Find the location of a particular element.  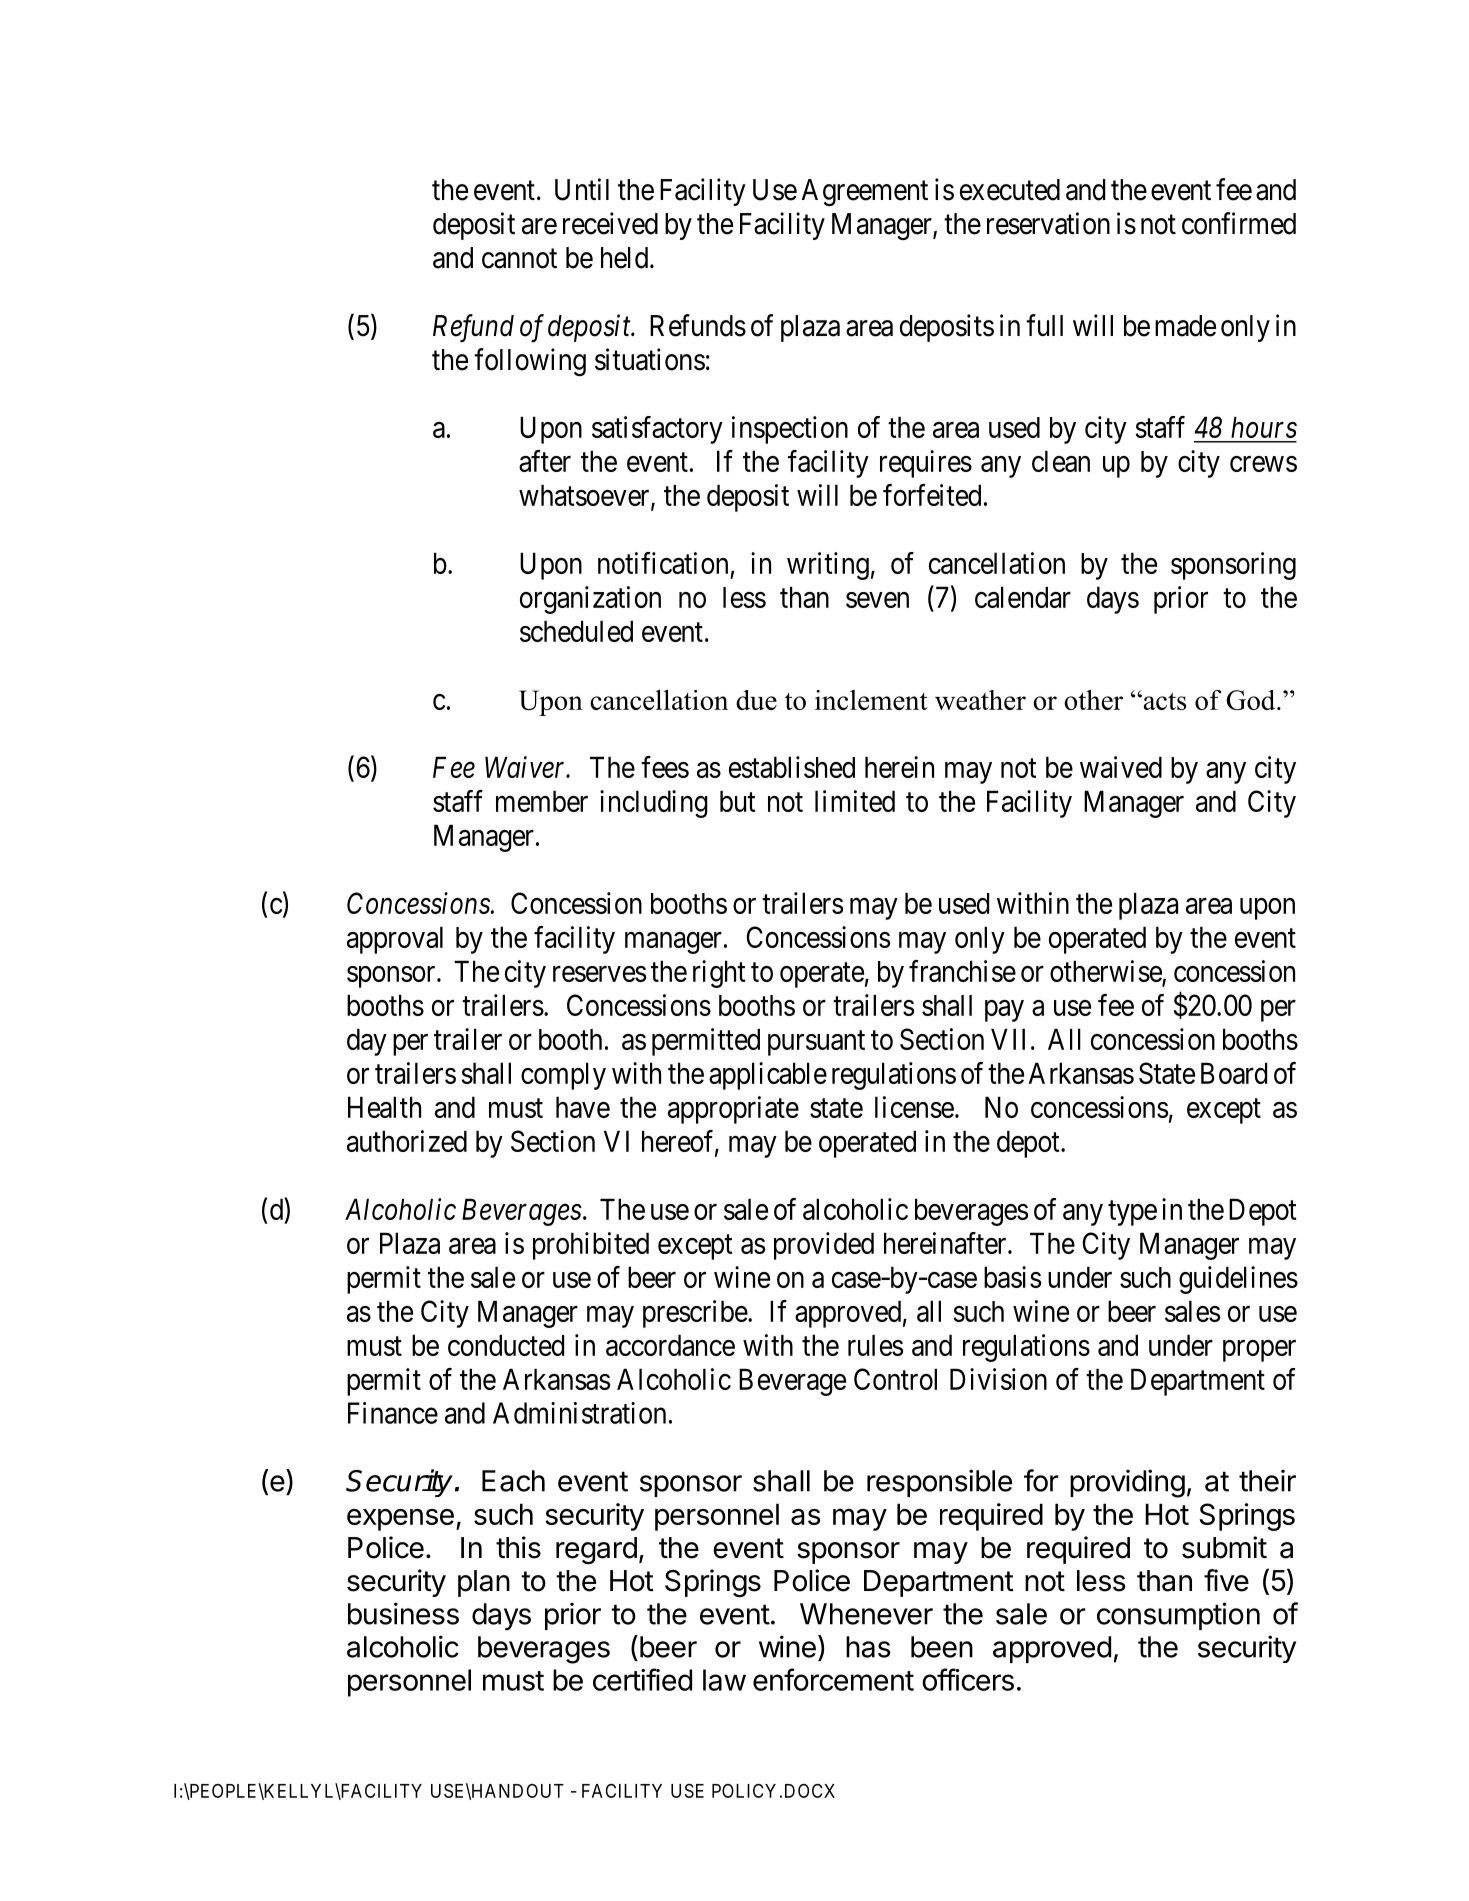

Agreement is located at coordinates (865, 192).
